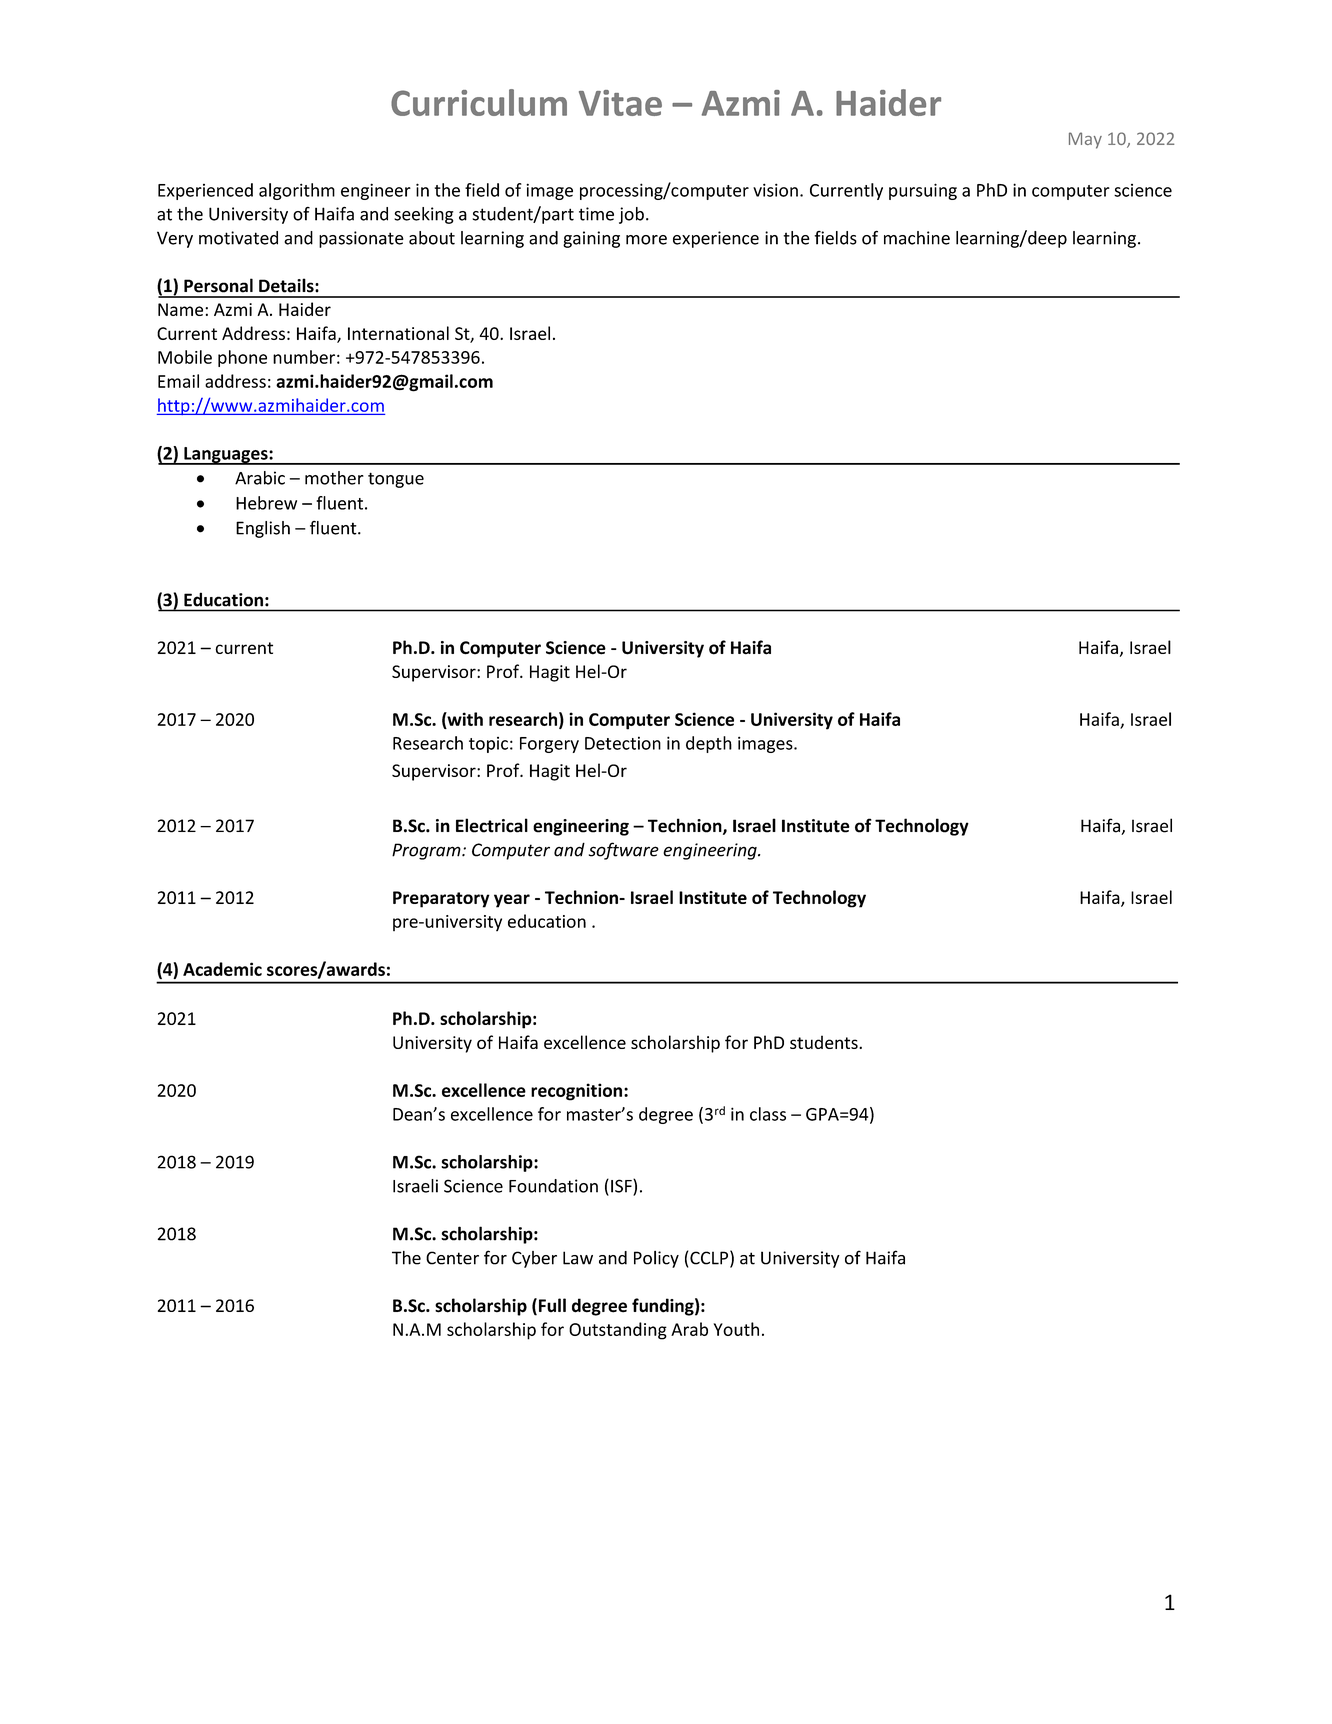 The height and width of the screenshot is (1724, 1332). I want to click on pursuing, so click(923, 191).
